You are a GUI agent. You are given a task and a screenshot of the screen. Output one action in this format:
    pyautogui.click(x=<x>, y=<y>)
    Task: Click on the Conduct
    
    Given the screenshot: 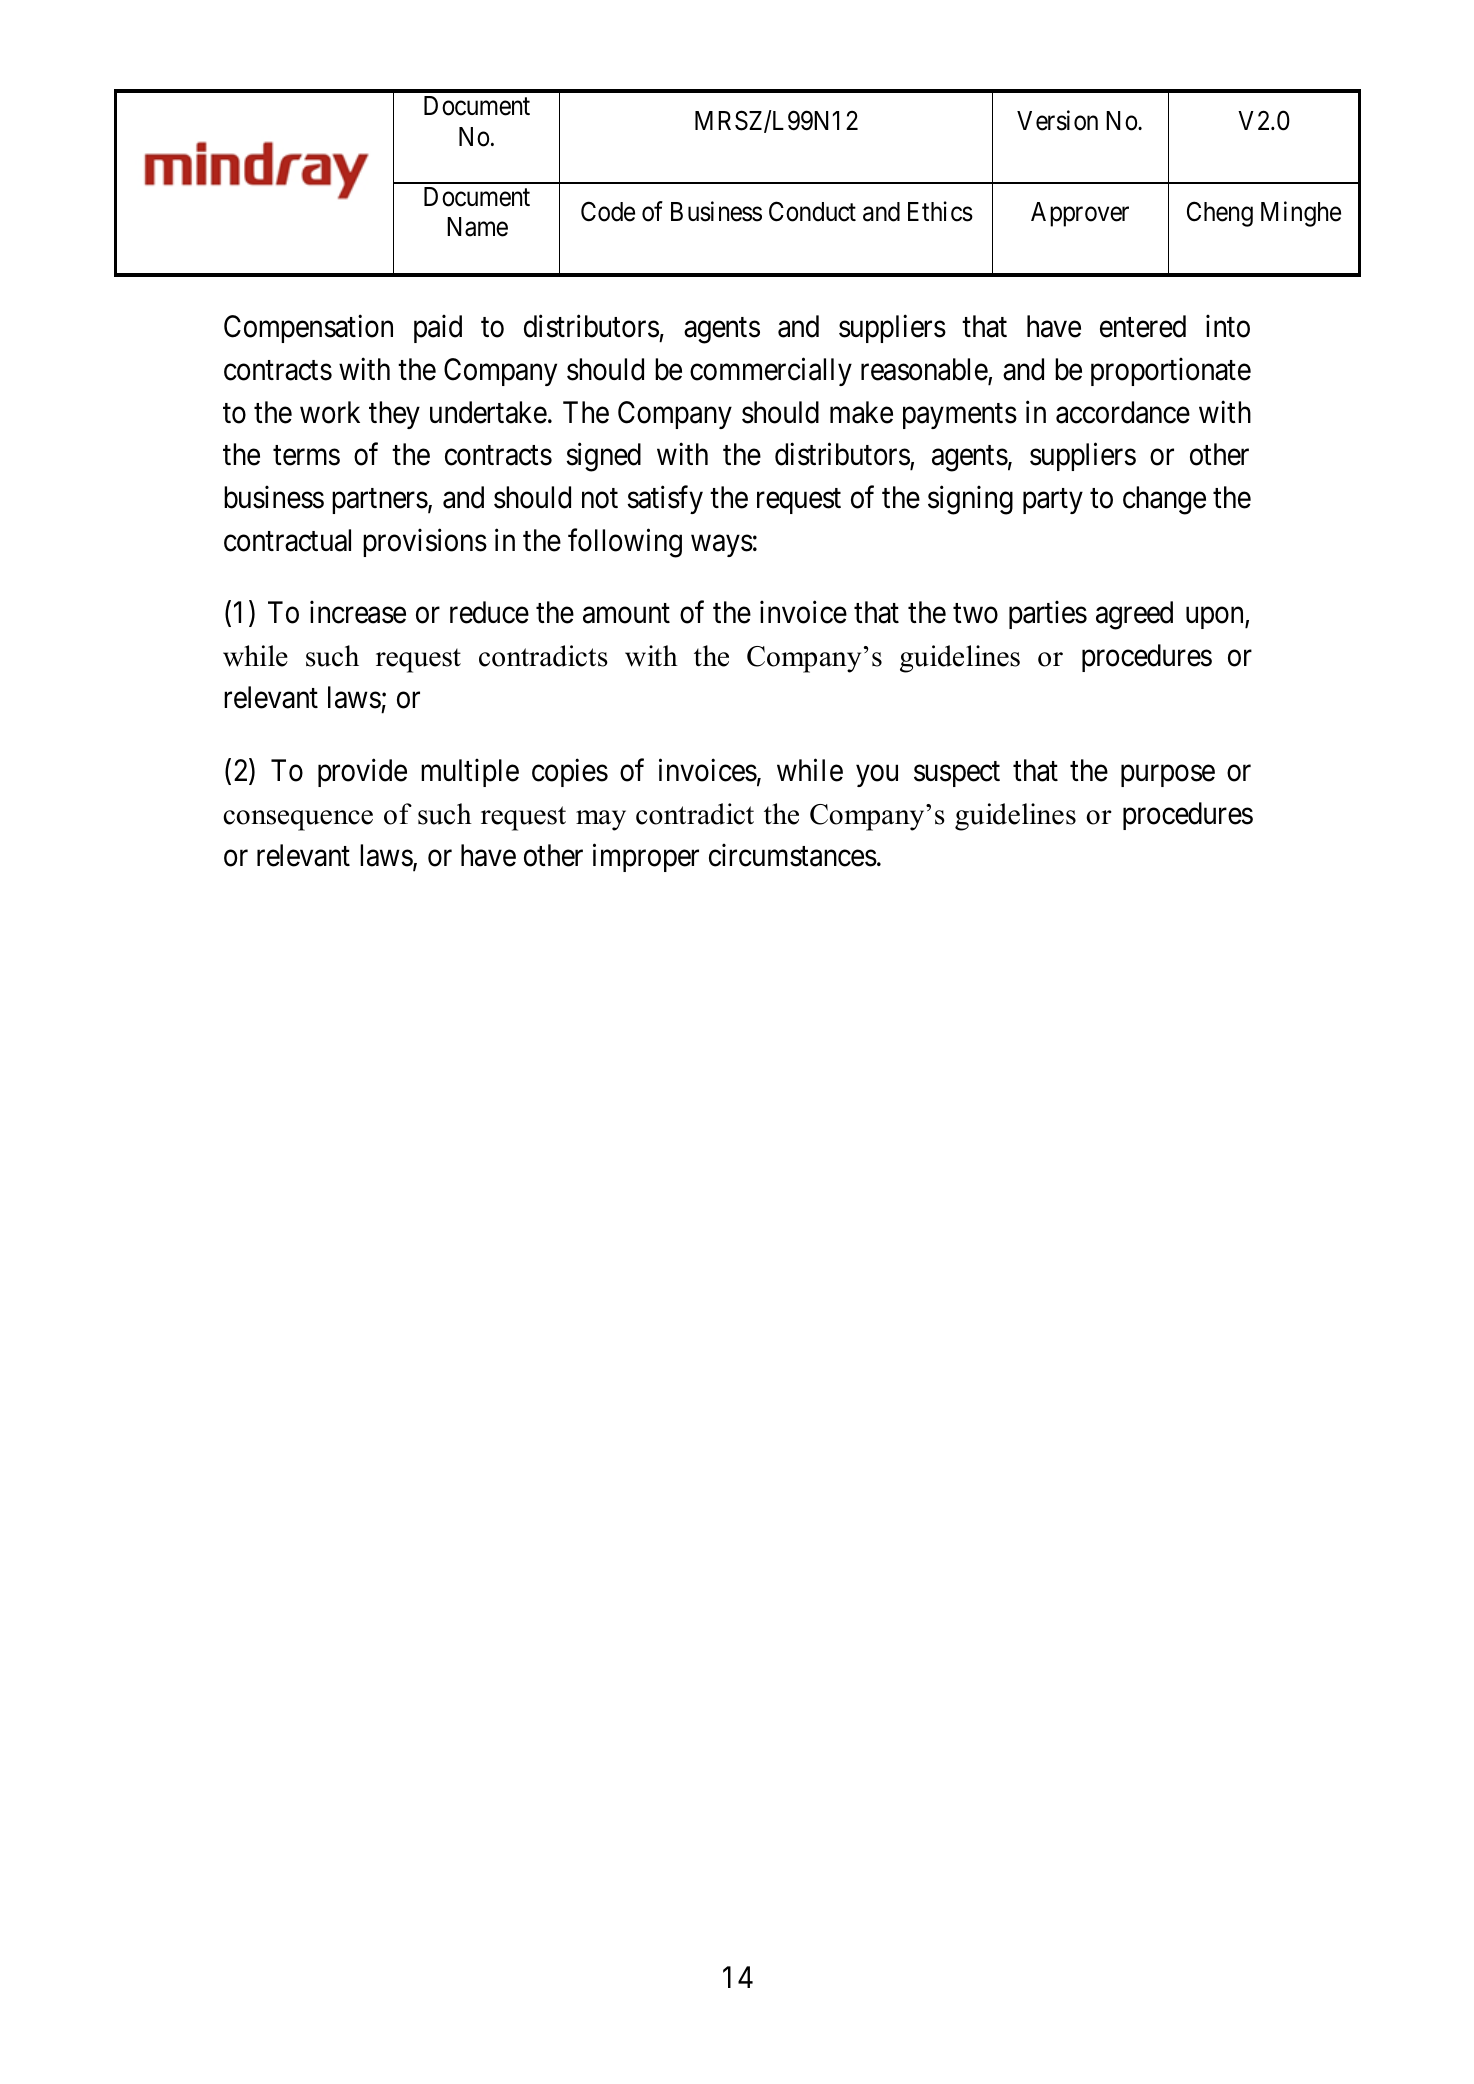 What is the action you would take?
    pyautogui.click(x=812, y=211)
